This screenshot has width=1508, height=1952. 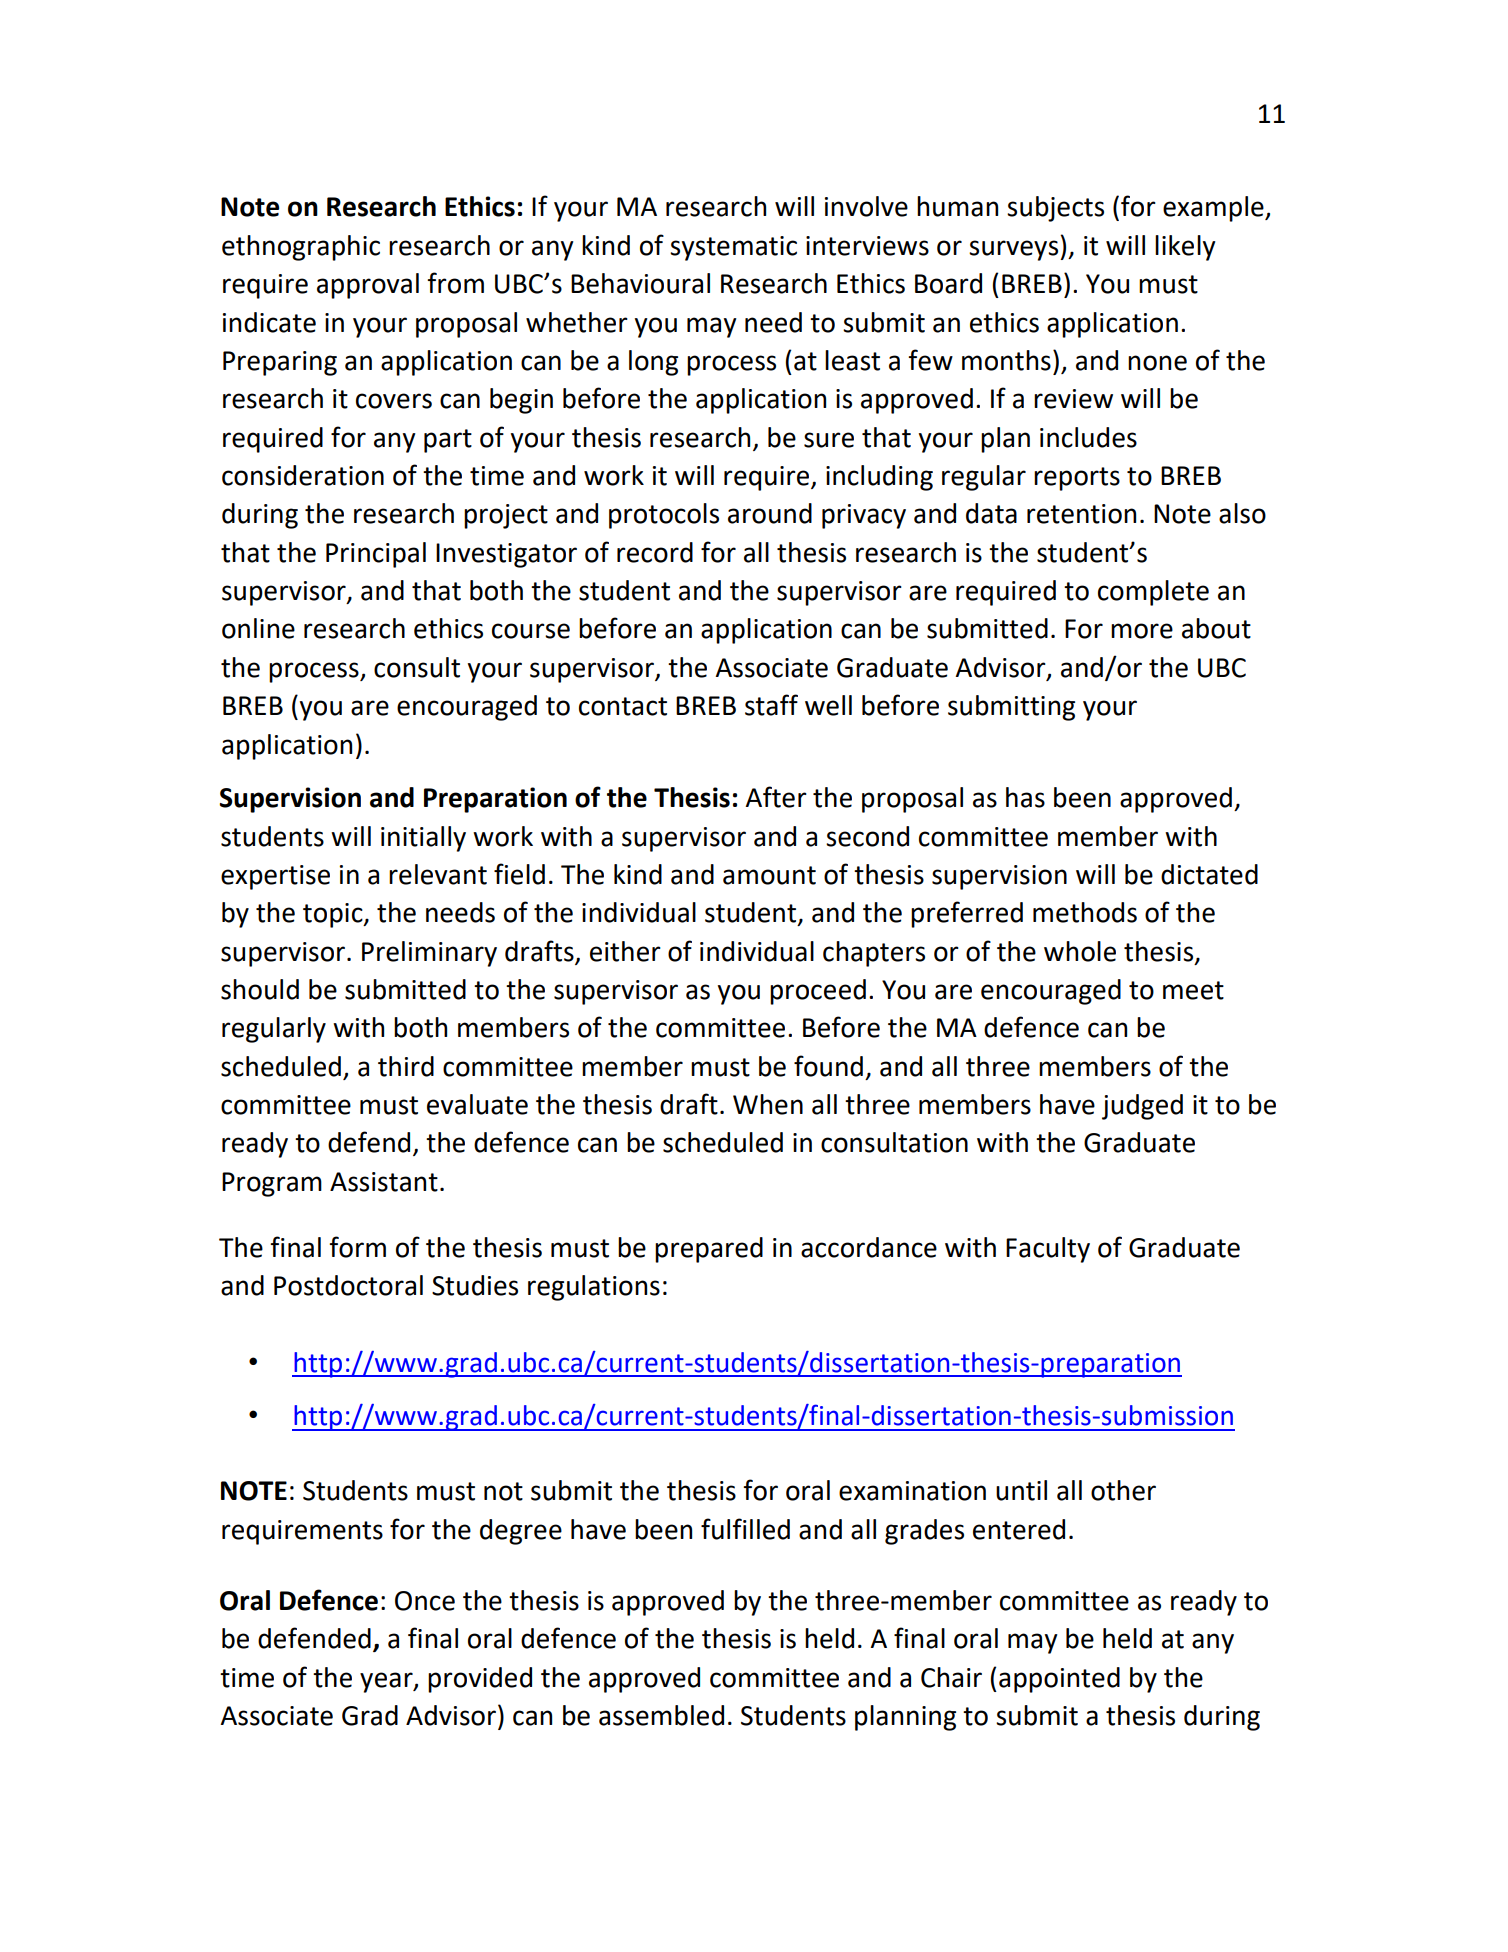 What do you see at coordinates (1048, 1250) in the screenshot?
I see `Faculty` at bounding box center [1048, 1250].
